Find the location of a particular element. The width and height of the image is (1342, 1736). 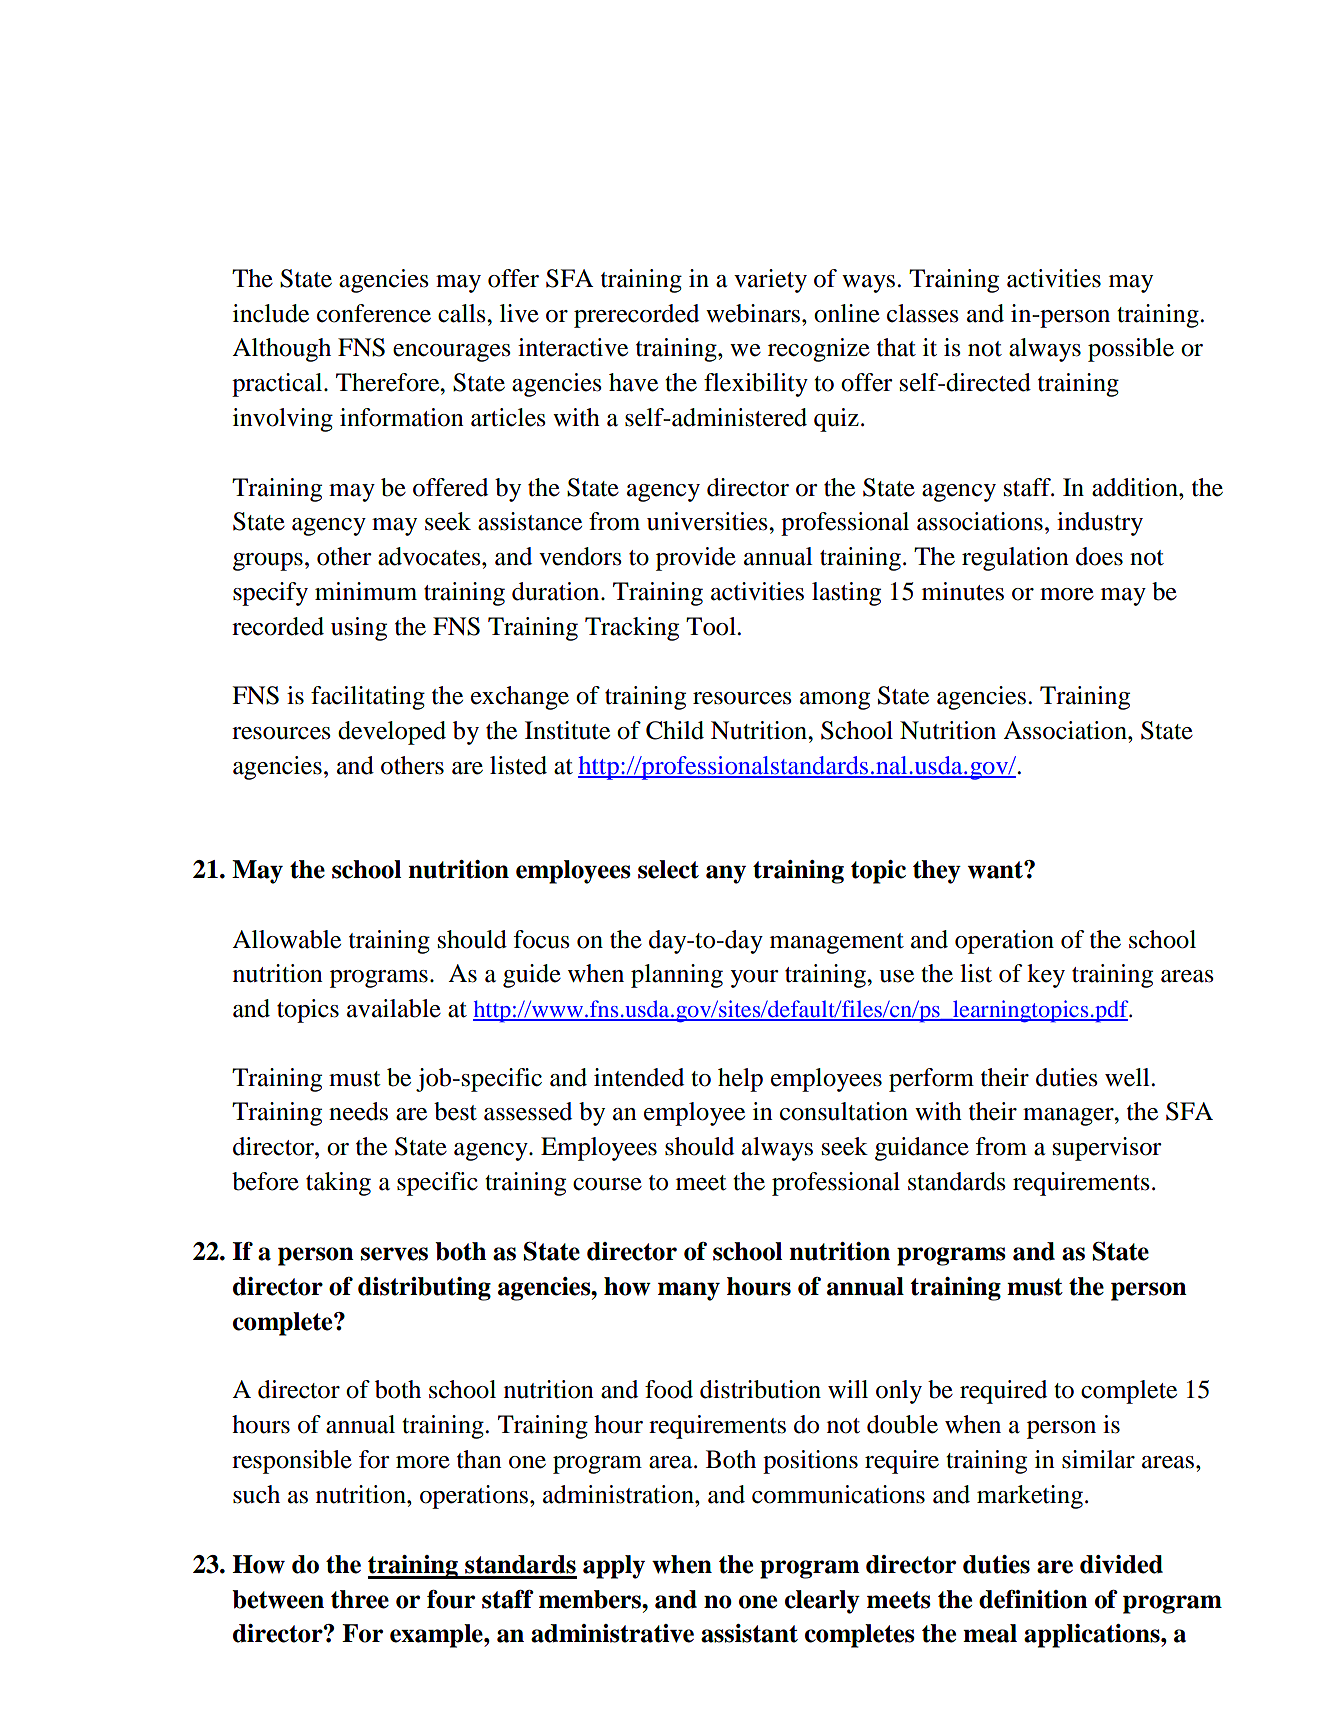

three is located at coordinates (360, 1599).
